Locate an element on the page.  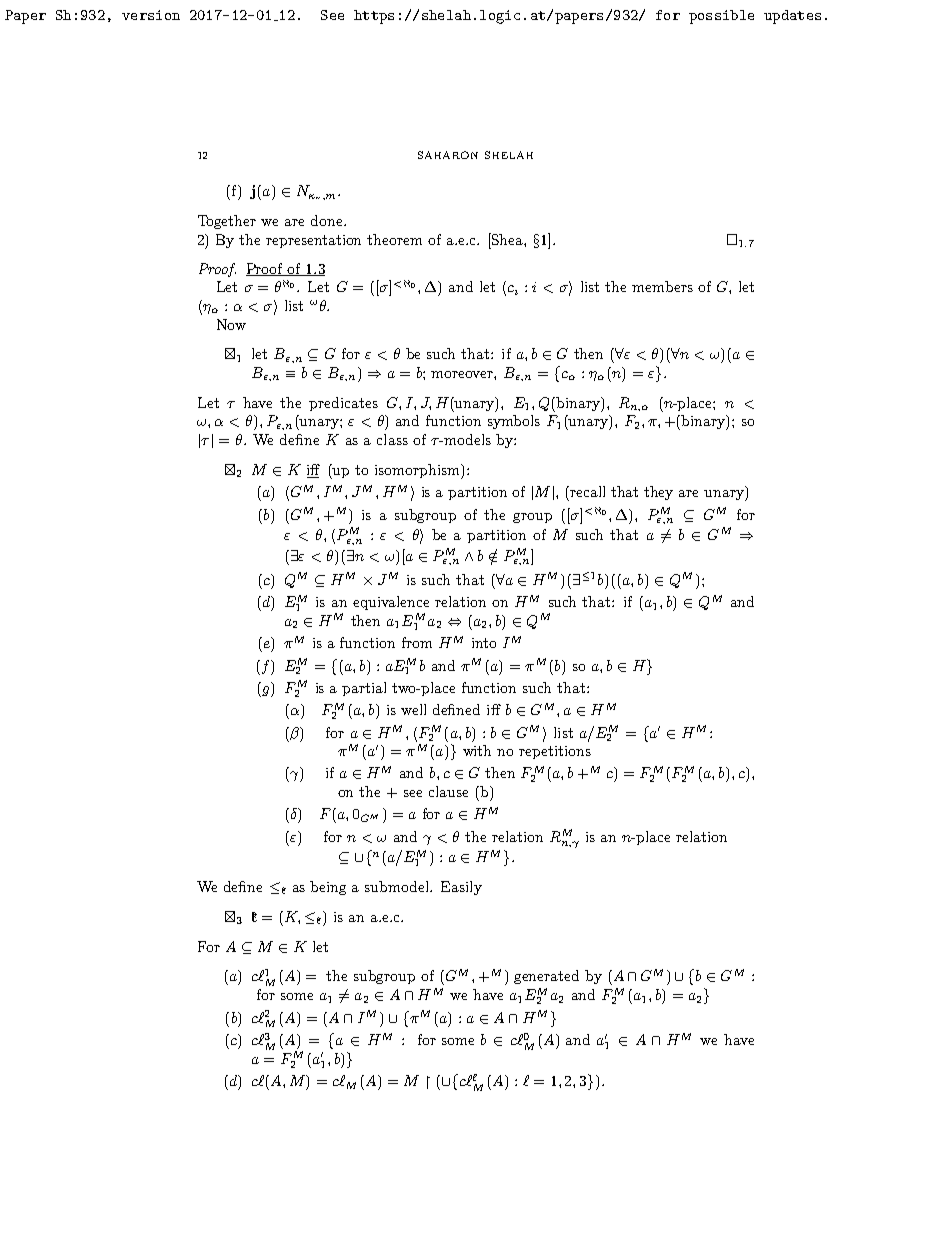
version is located at coordinates (151, 15).
